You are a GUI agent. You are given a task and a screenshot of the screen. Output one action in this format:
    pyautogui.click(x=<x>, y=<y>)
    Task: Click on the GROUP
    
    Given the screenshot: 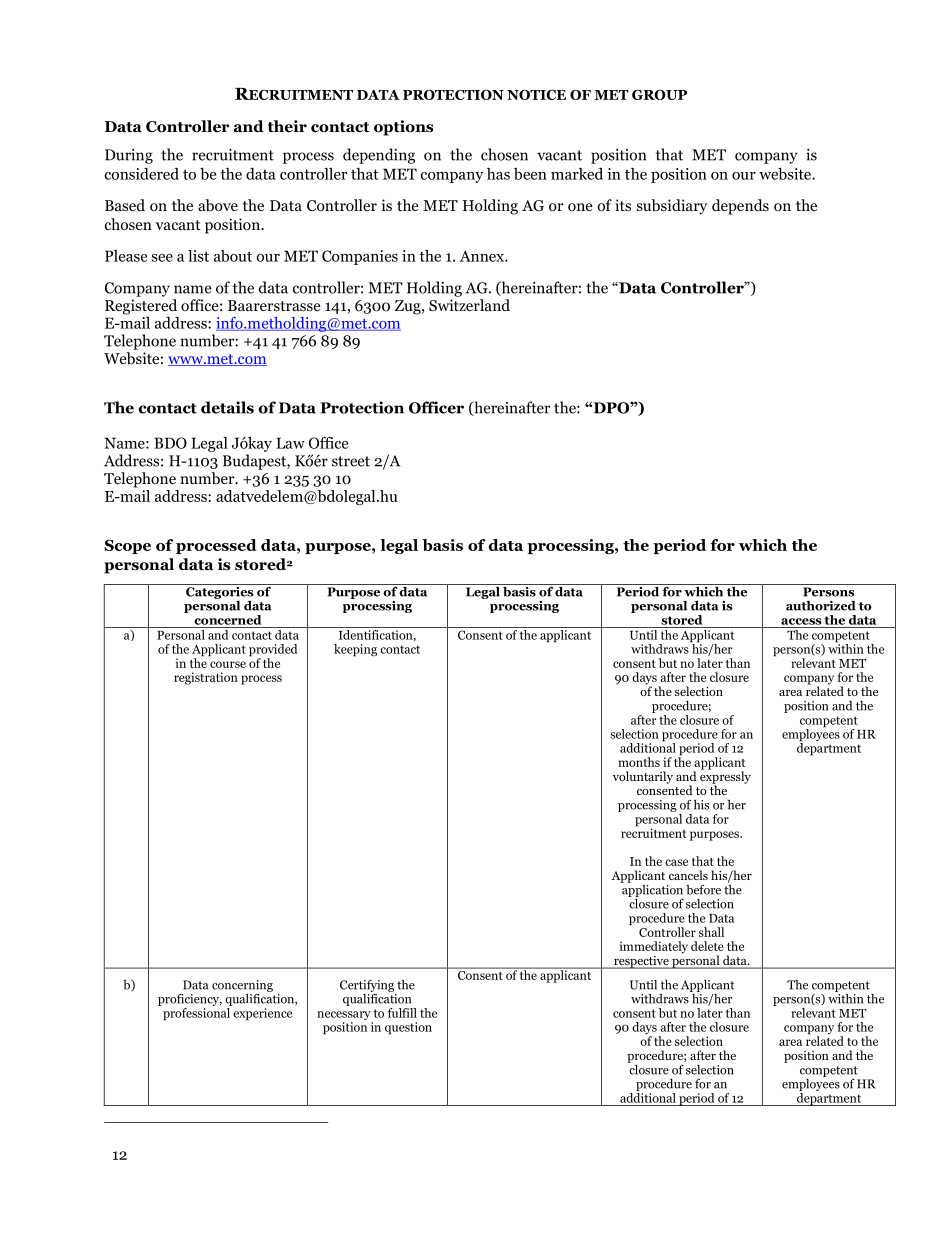 What is the action you would take?
    pyautogui.click(x=659, y=94)
